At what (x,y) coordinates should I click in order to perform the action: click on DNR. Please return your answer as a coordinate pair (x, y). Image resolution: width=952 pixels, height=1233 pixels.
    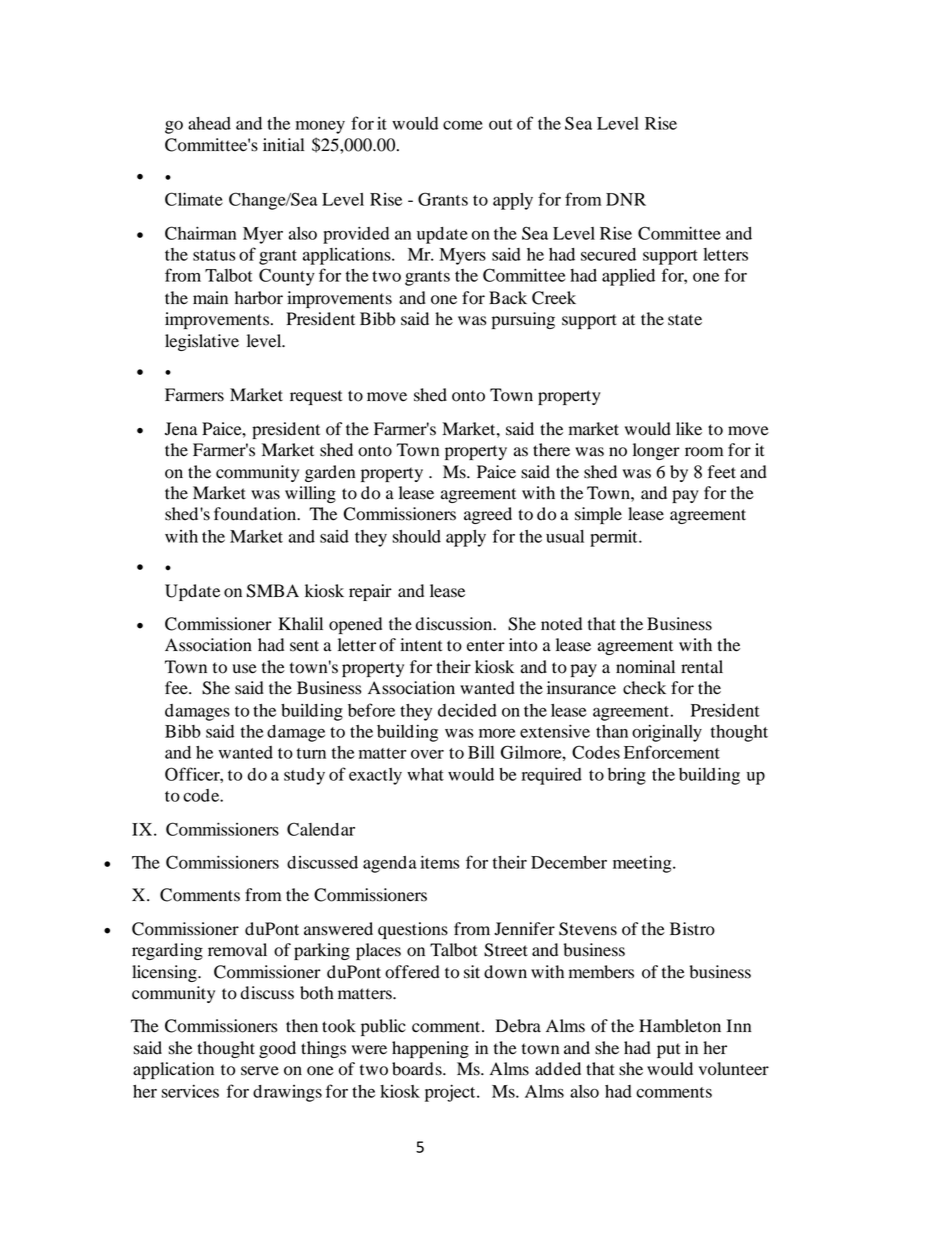
    Looking at the image, I should click on (626, 199).
